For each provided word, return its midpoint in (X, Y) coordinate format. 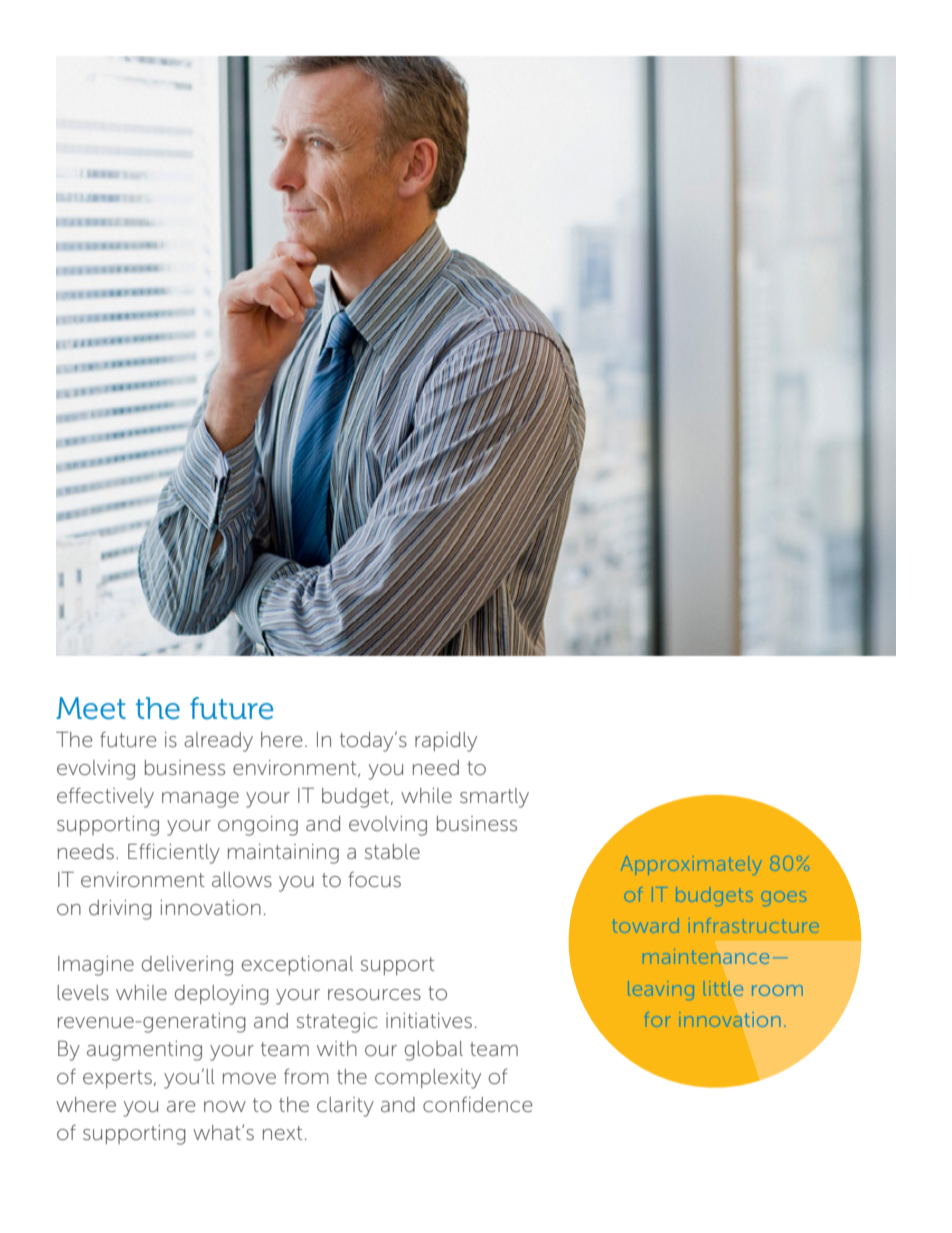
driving (120, 910)
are (181, 1106)
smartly (494, 798)
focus (374, 879)
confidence (478, 1104)
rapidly (446, 742)
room (777, 990)
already (218, 742)
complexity (428, 1079)
